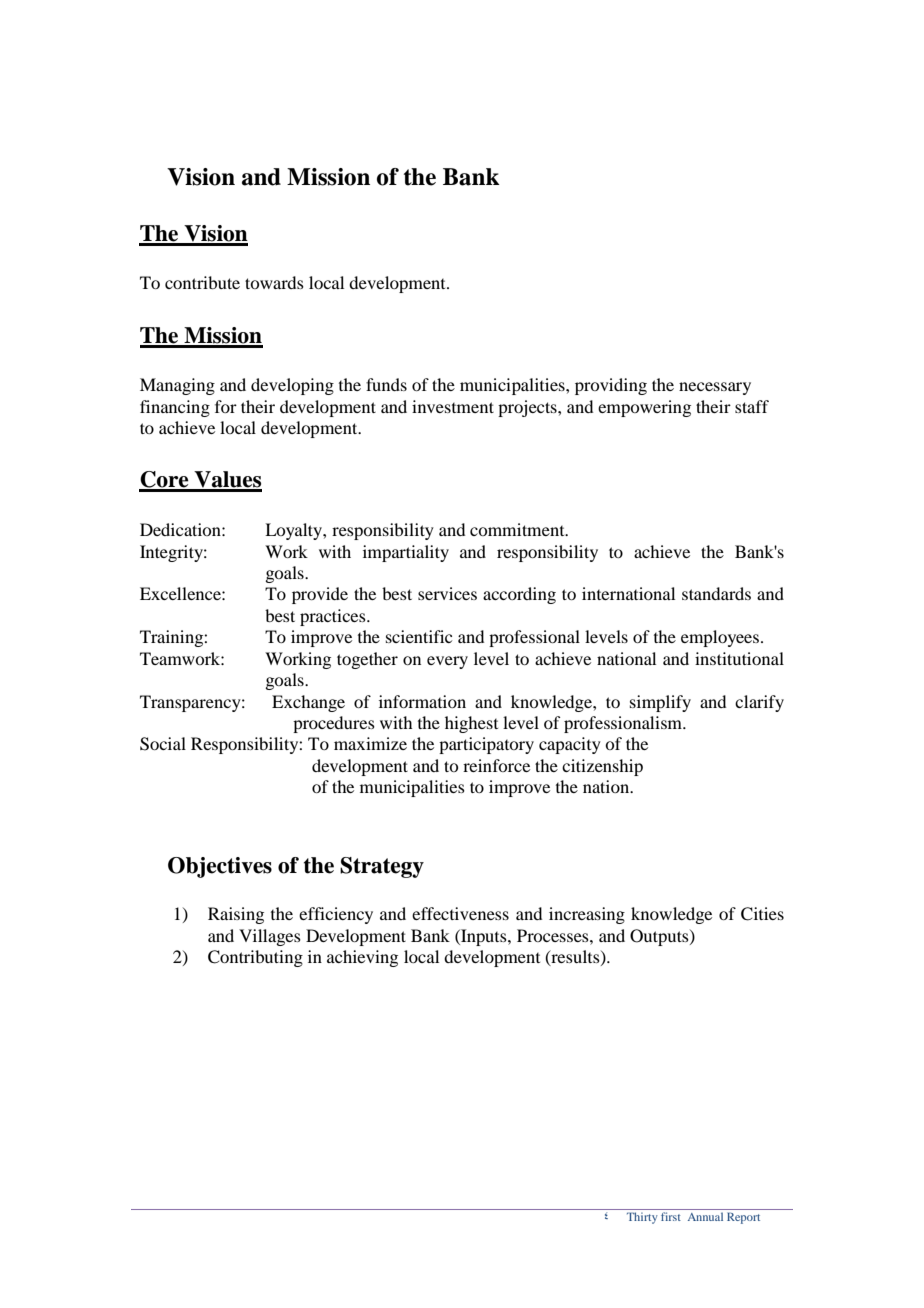 Image resolution: width=924 pixels, height=1308 pixels. Describe the element at coordinates (660, 937) in the screenshot. I see `Outputs` at that location.
